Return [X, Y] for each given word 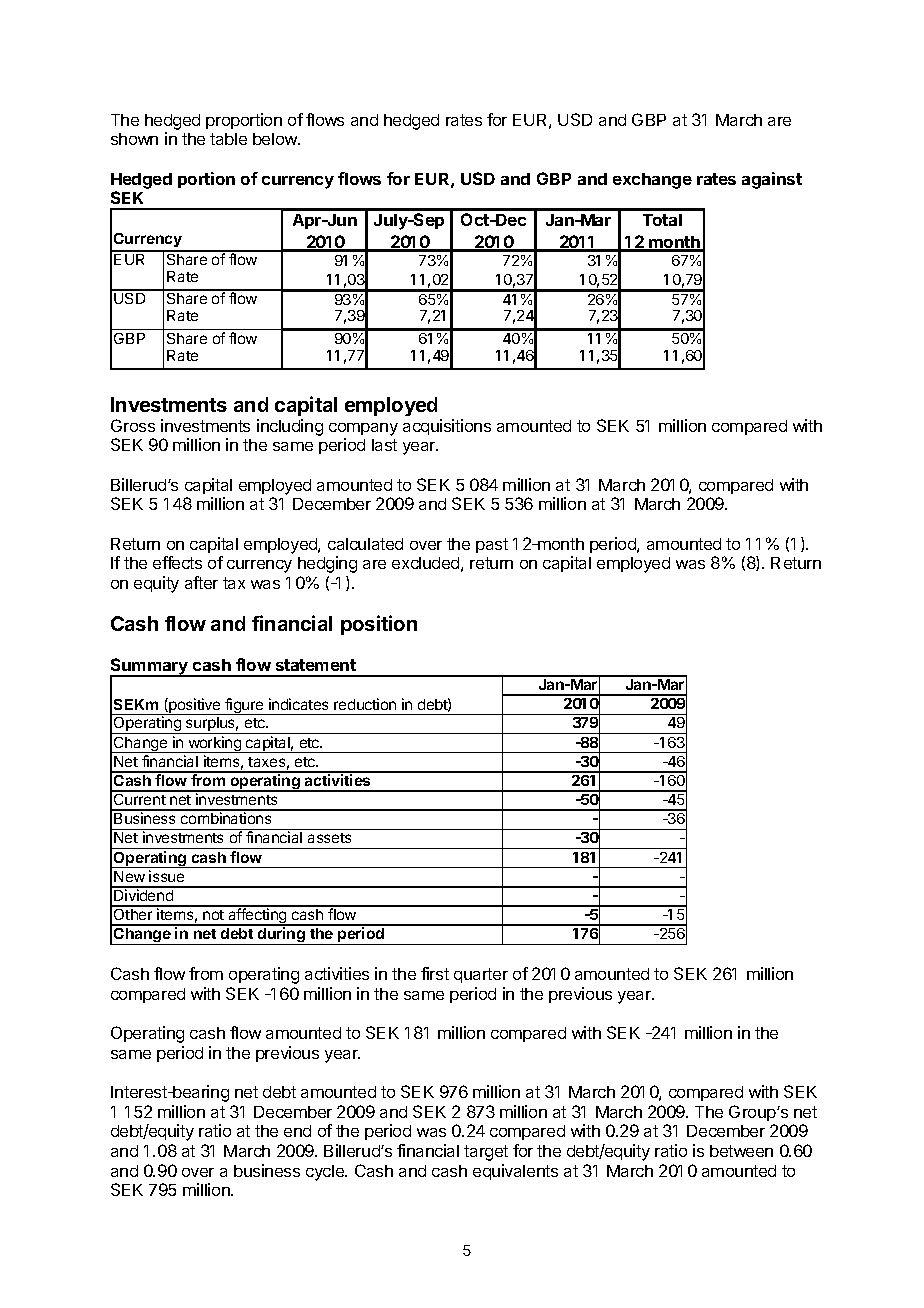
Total [662, 220]
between [741, 1151]
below [276, 139]
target [486, 1153]
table [228, 139]
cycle [326, 1173]
